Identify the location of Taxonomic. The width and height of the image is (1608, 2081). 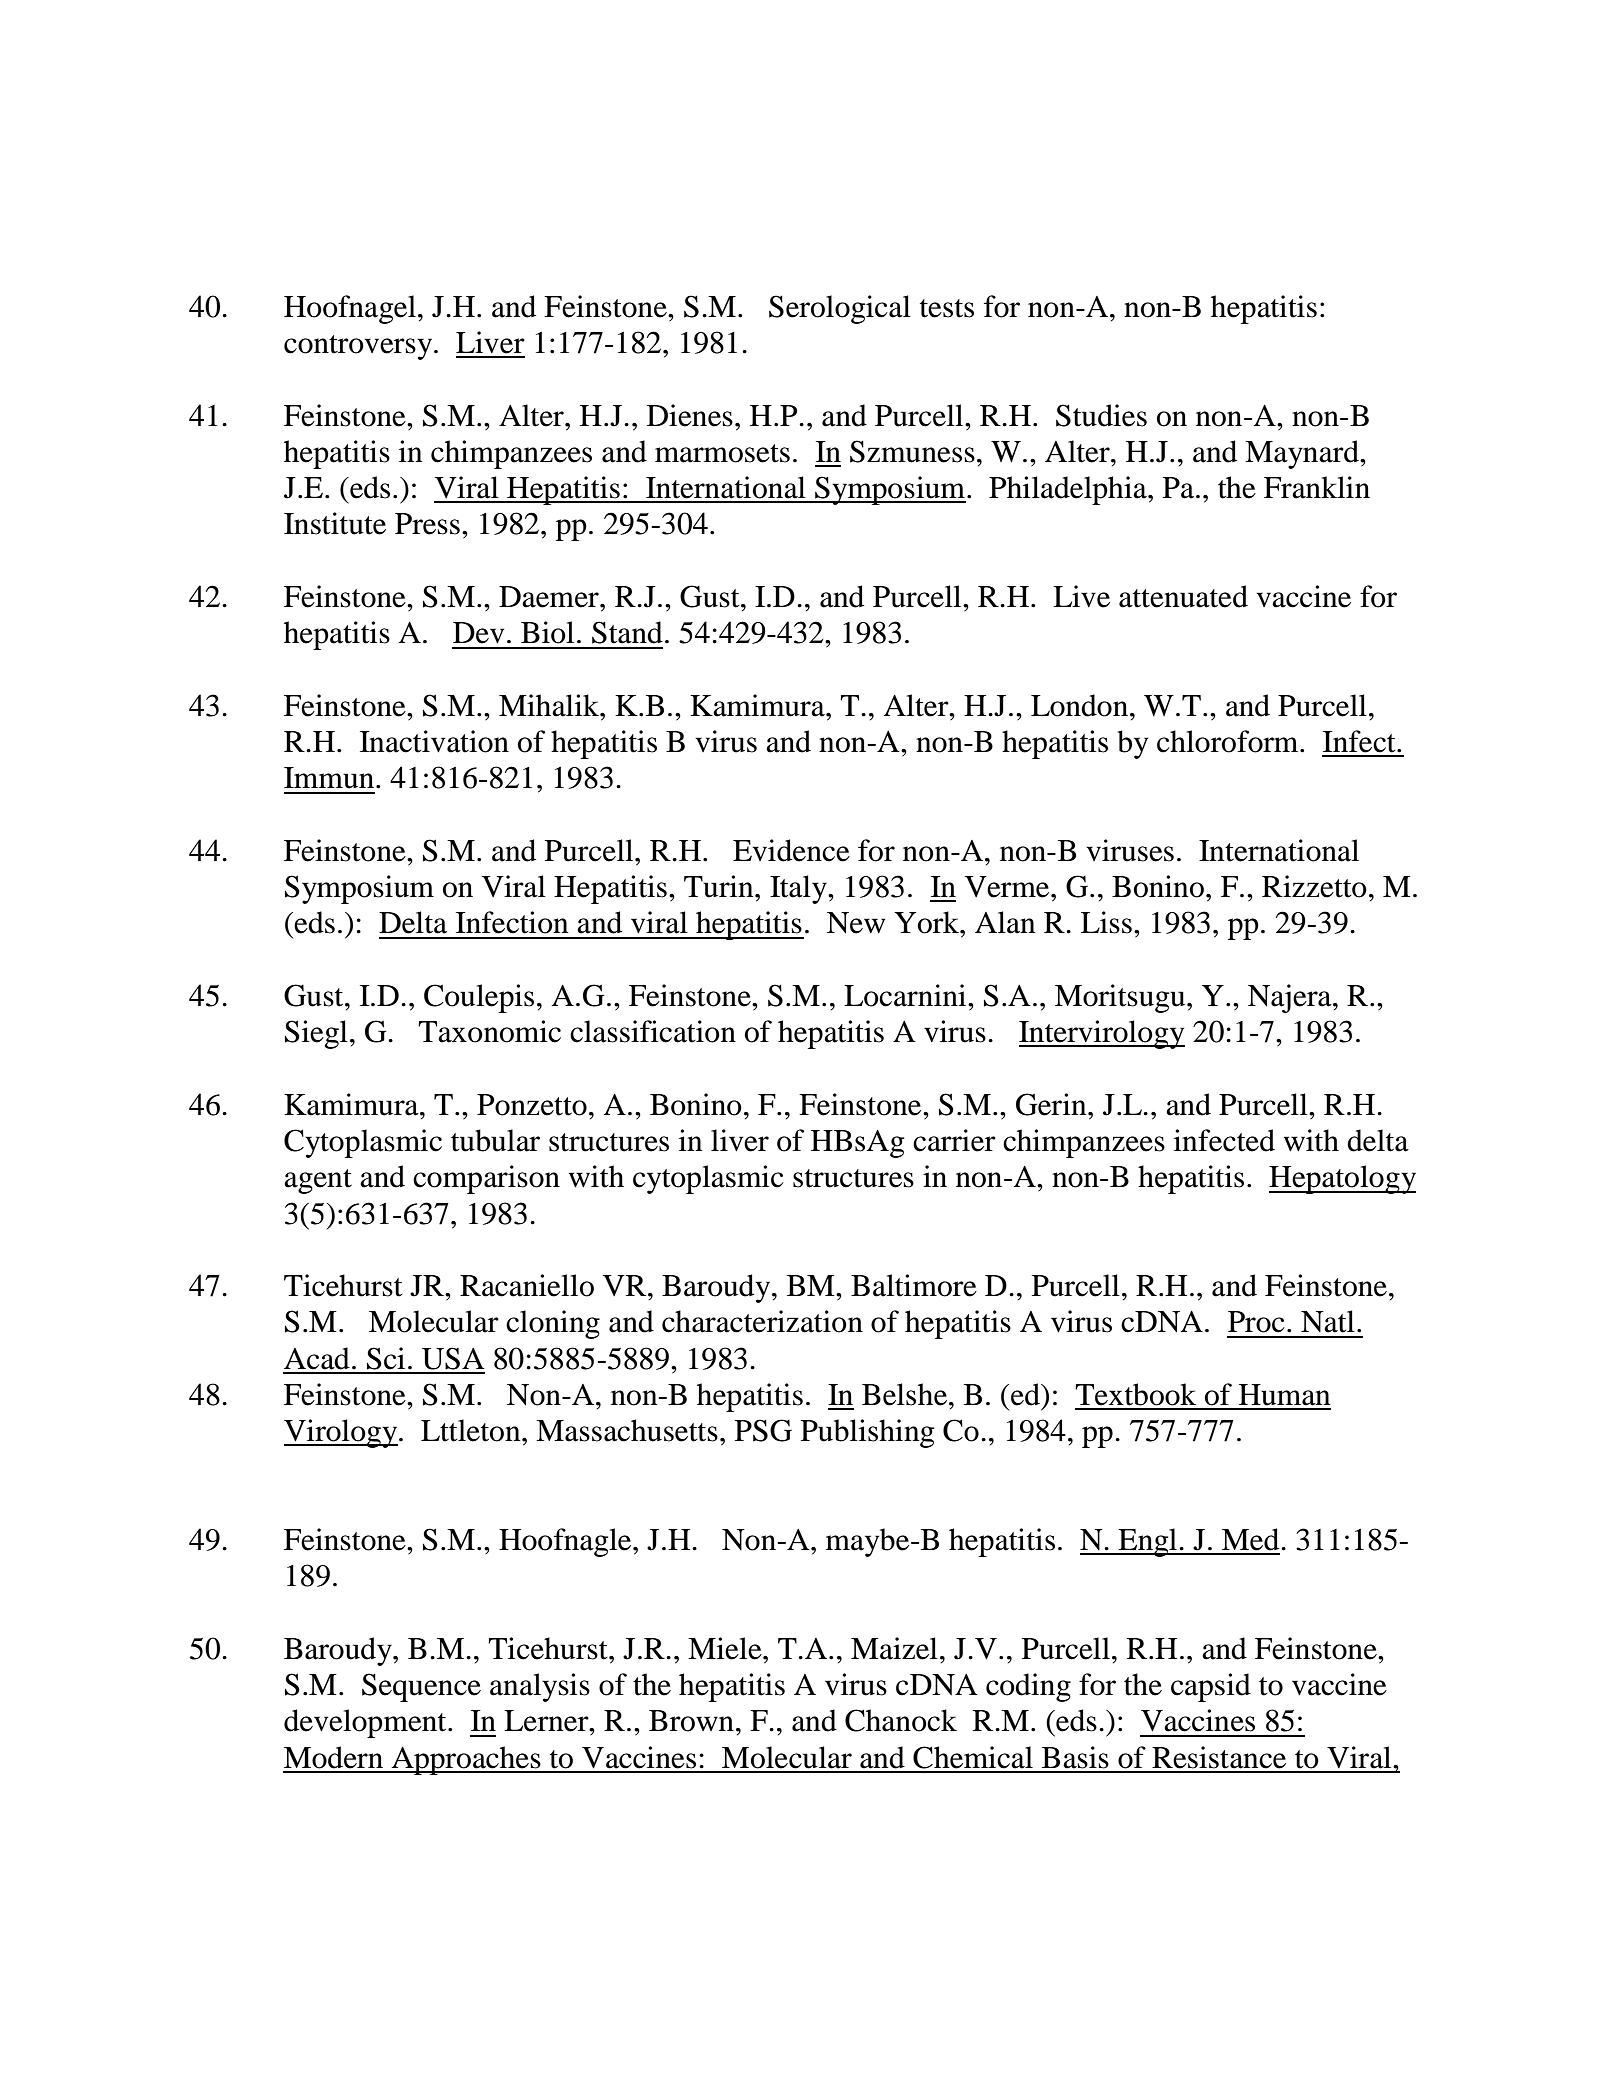
(489, 1031).
